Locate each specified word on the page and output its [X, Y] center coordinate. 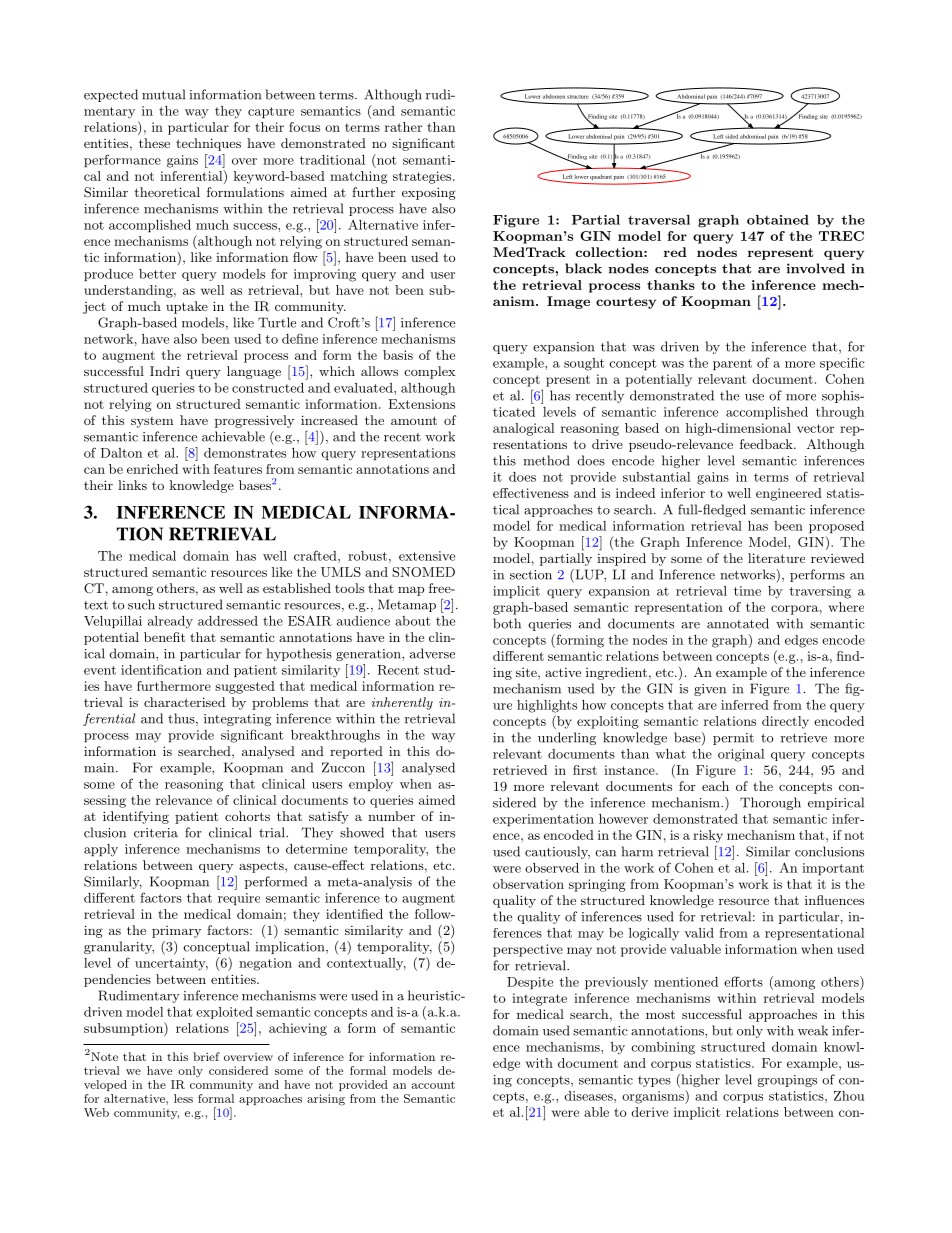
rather [403, 127]
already [170, 622]
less [183, 1098]
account [433, 1085]
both [507, 623]
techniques [208, 144]
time [747, 591]
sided [731, 136]
